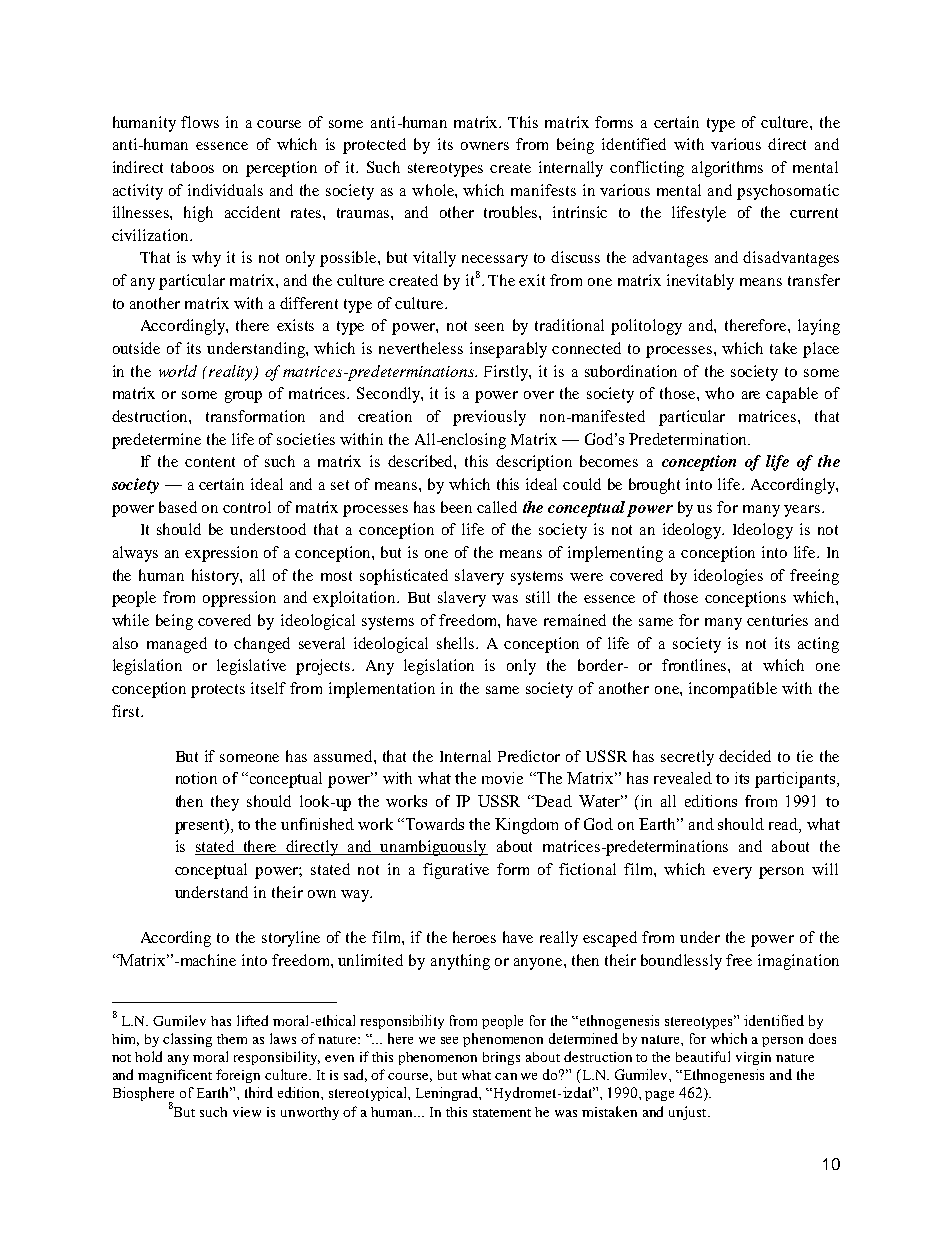 This screenshot has height=1233, width=952. What do you see at coordinates (489, 418) in the screenshot?
I see `previously` at bounding box center [489, 418].
